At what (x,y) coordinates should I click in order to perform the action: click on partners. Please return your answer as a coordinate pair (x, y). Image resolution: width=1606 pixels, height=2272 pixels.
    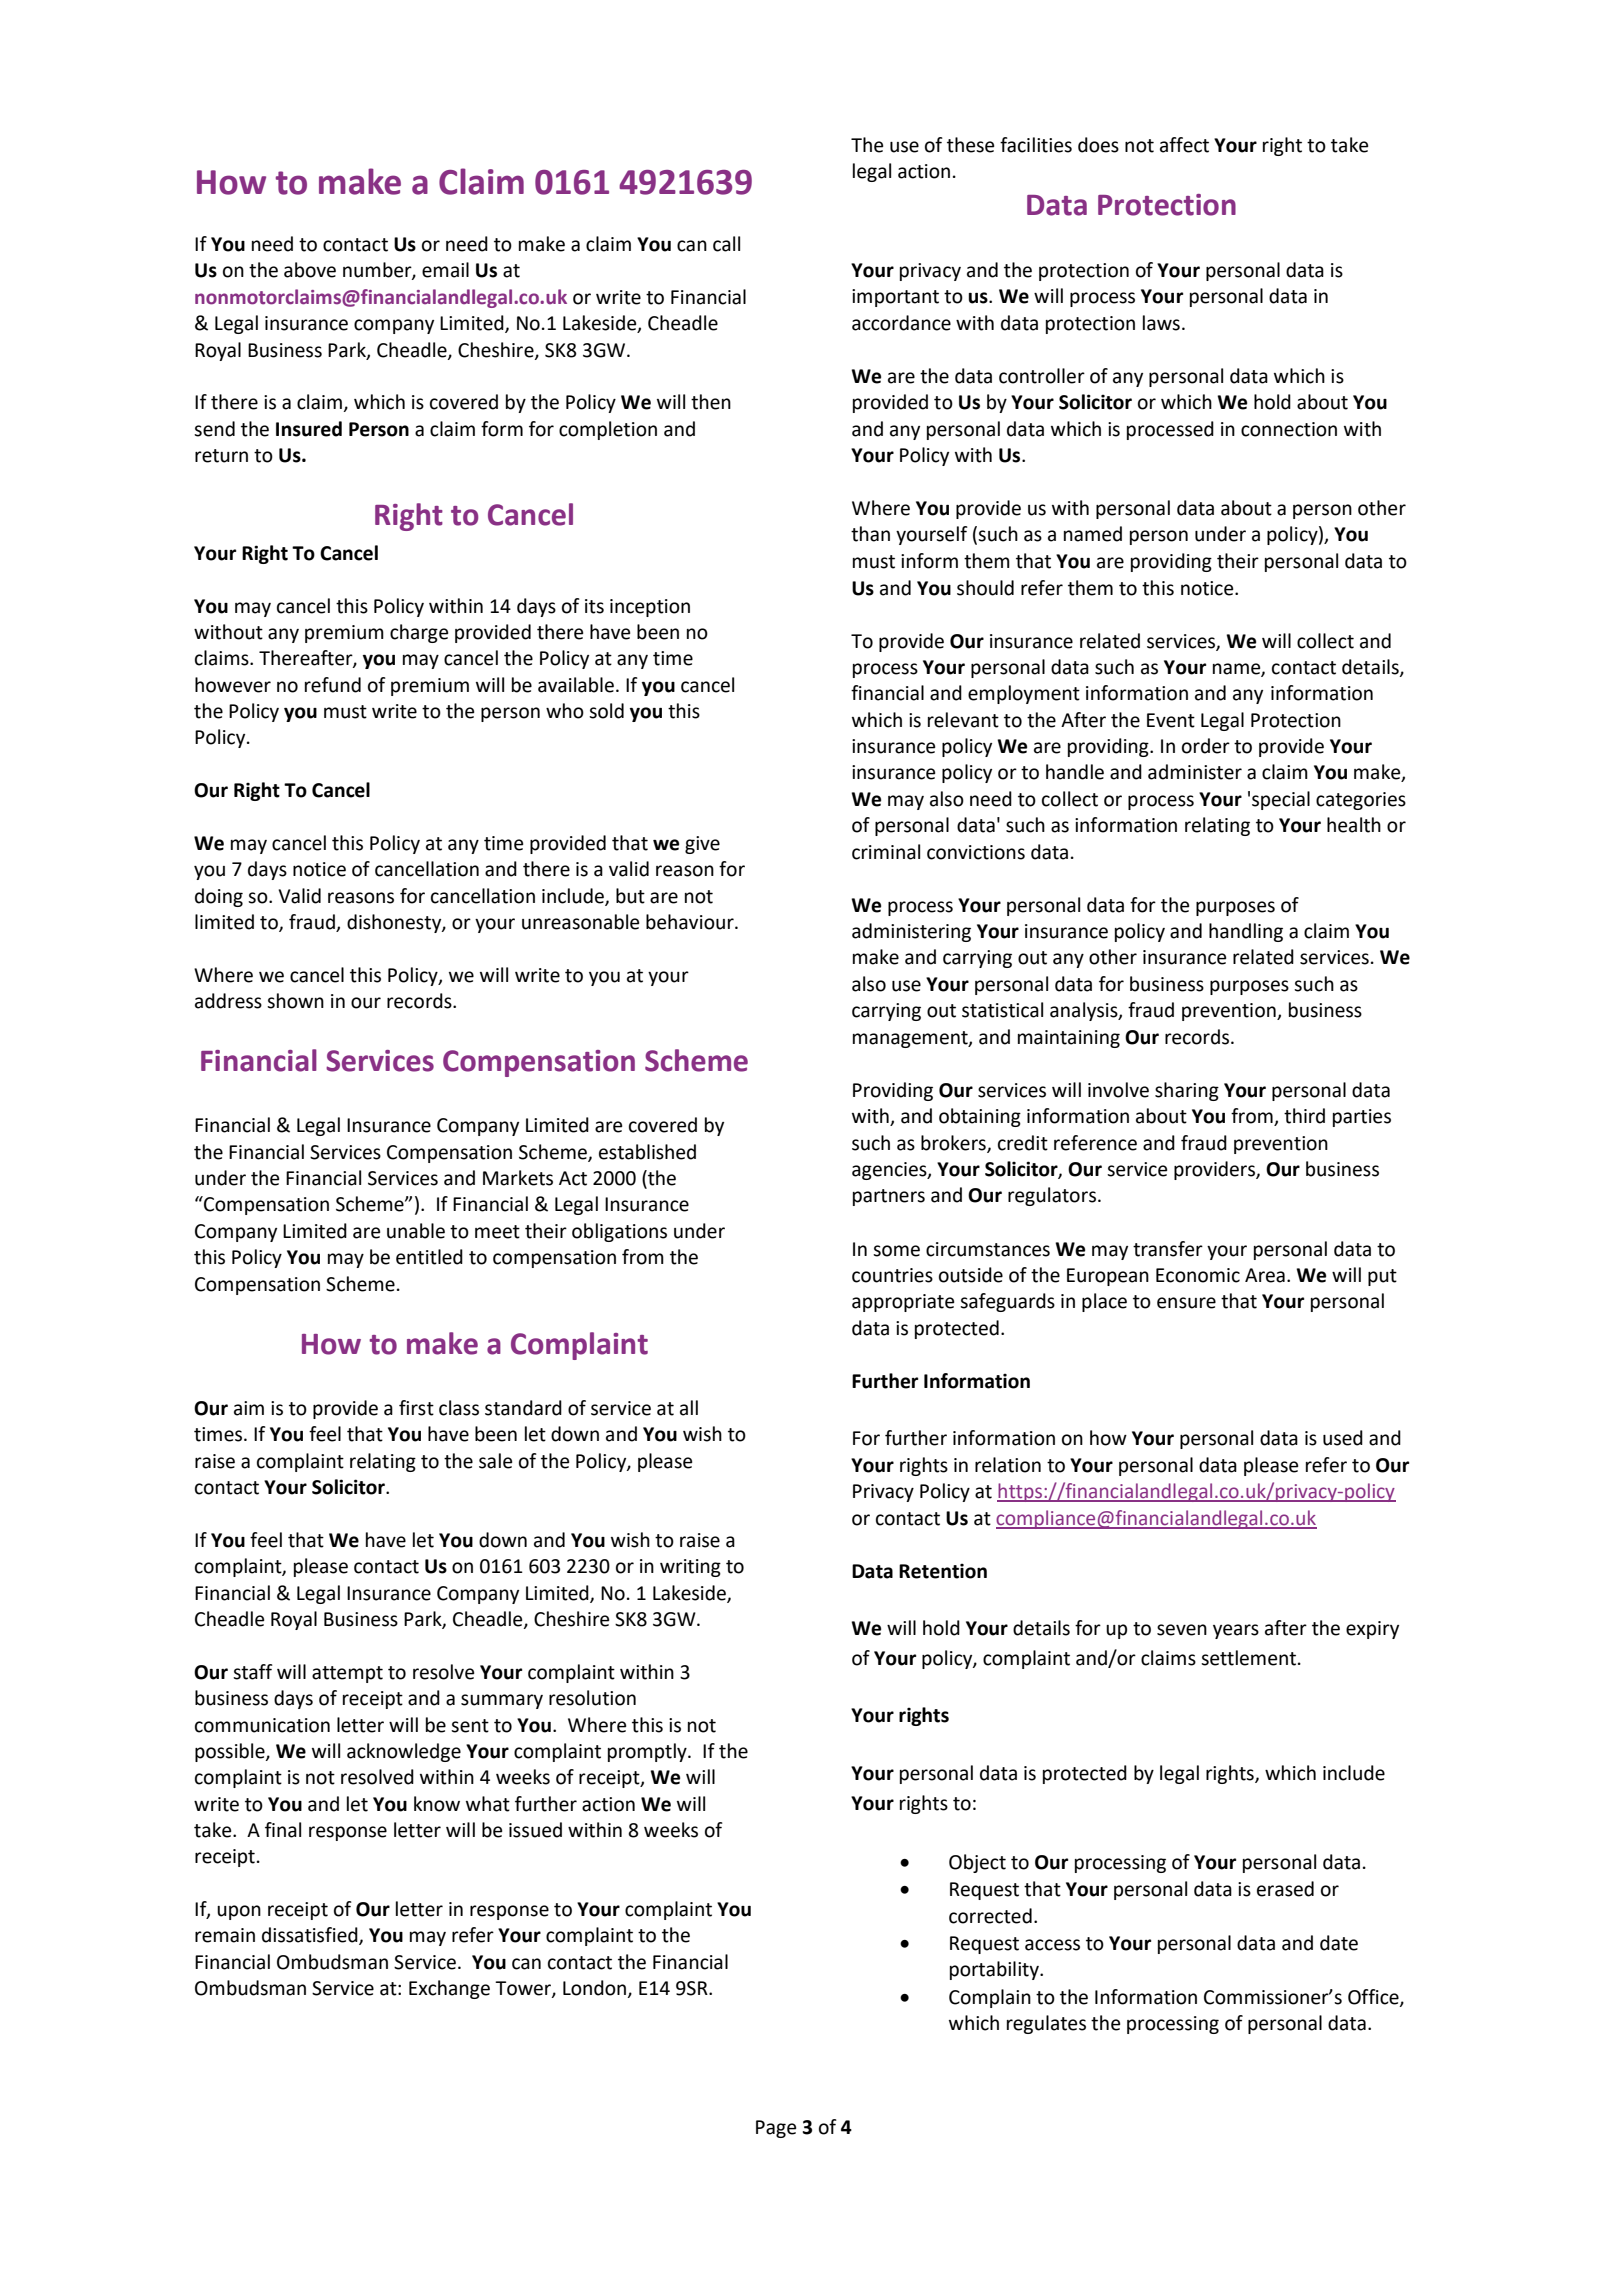
    Looking at the image, I should click on (889, 1197).
